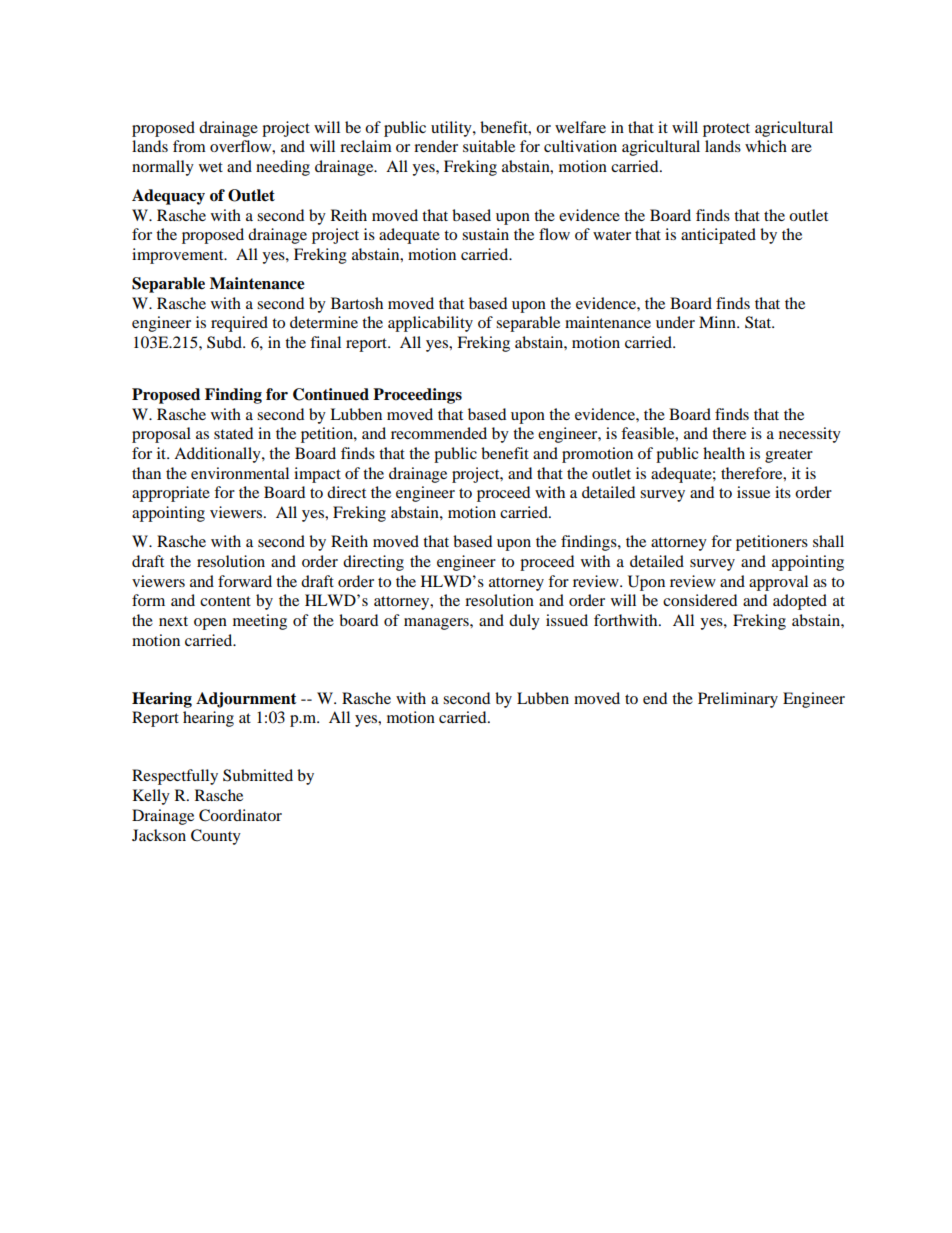  What do you see at coordinates (738, 700) in the screenshot?
I see `Preliminary` at bounding box center [738, 700].
